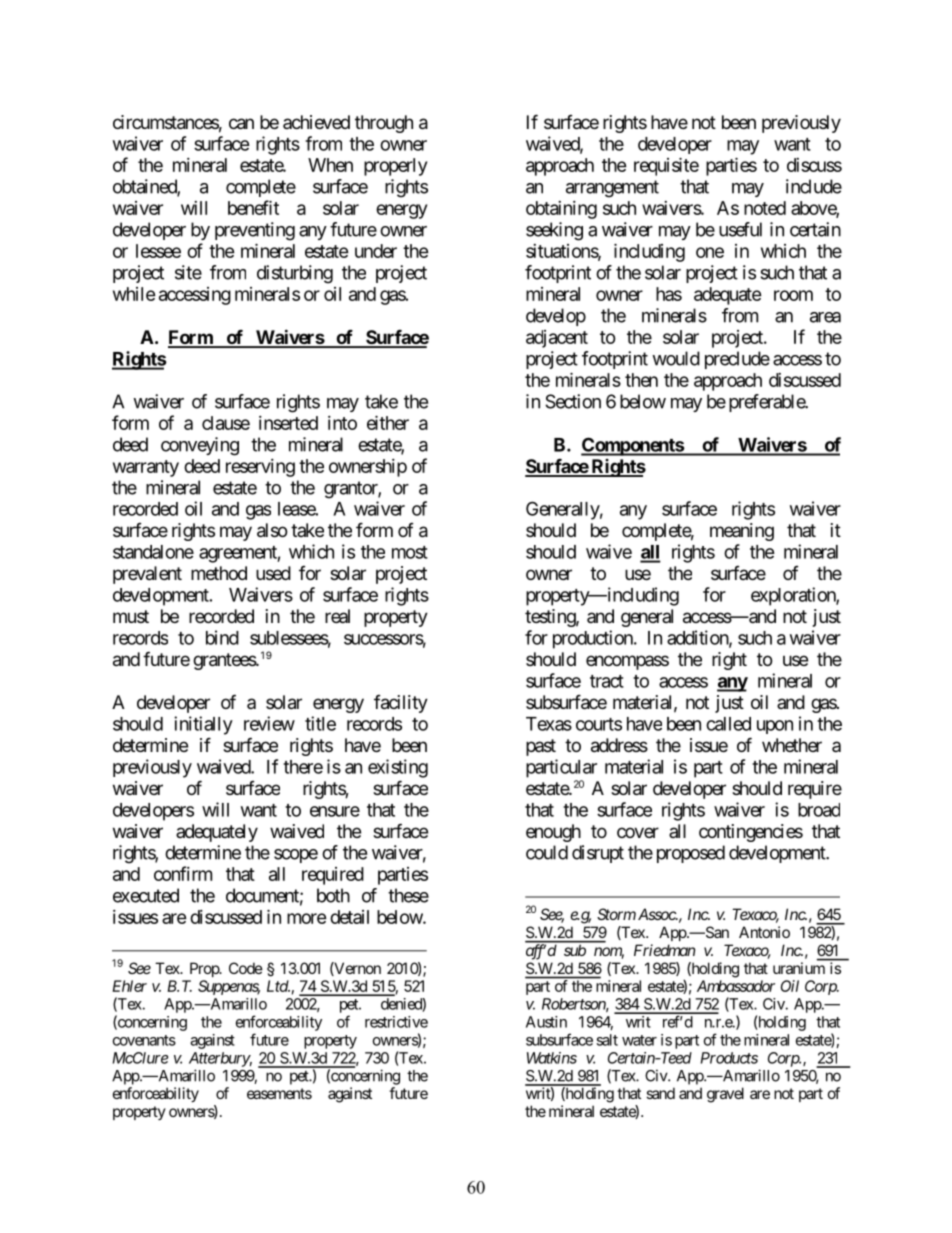 The width and height of the screenshot is (952, 1233). What do you see at coordinates (241, 124) in the screenshot?
I see `can` at bounding box center [241, 124].
